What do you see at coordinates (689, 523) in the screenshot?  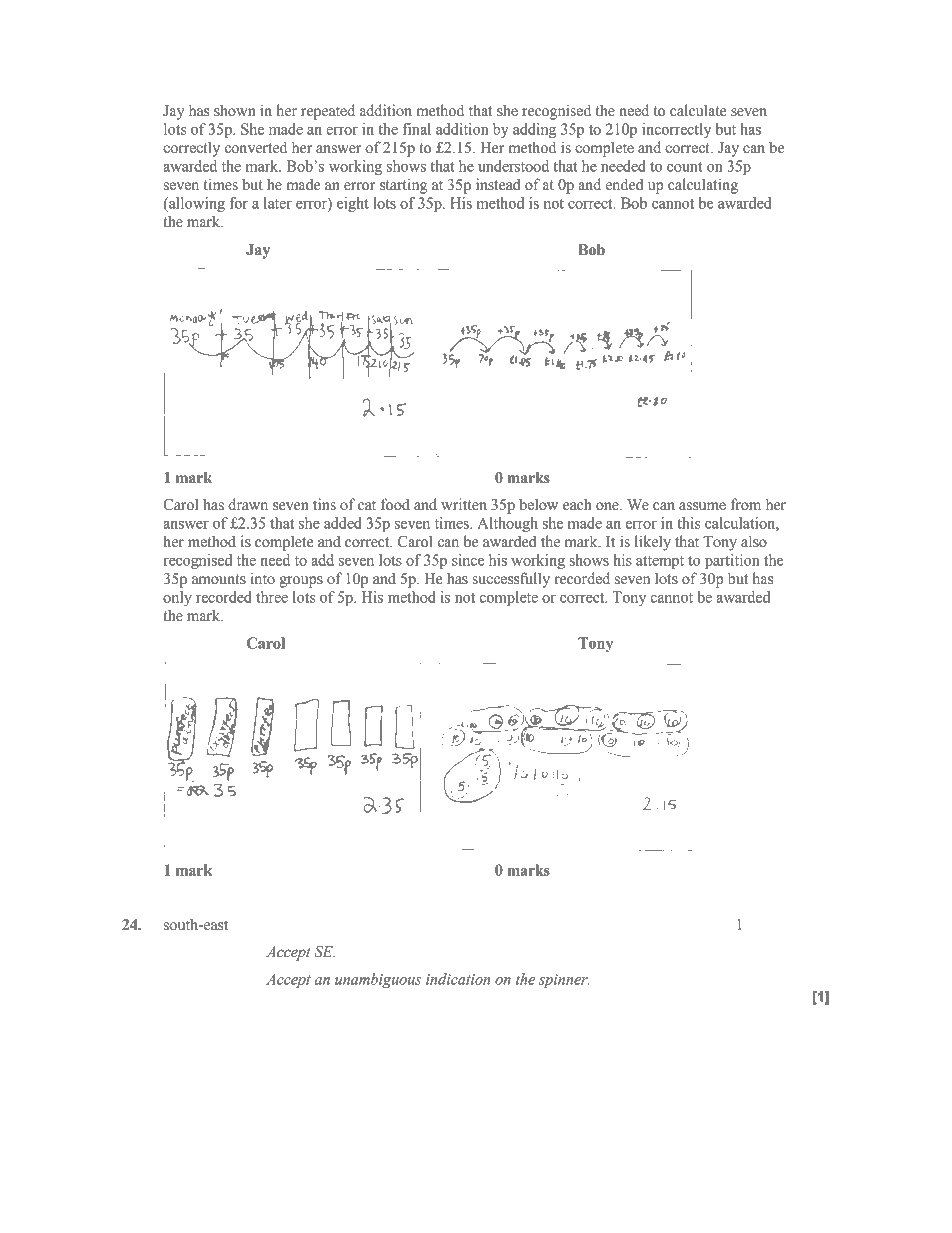 I see `this` at bounding box center [689, 523].
